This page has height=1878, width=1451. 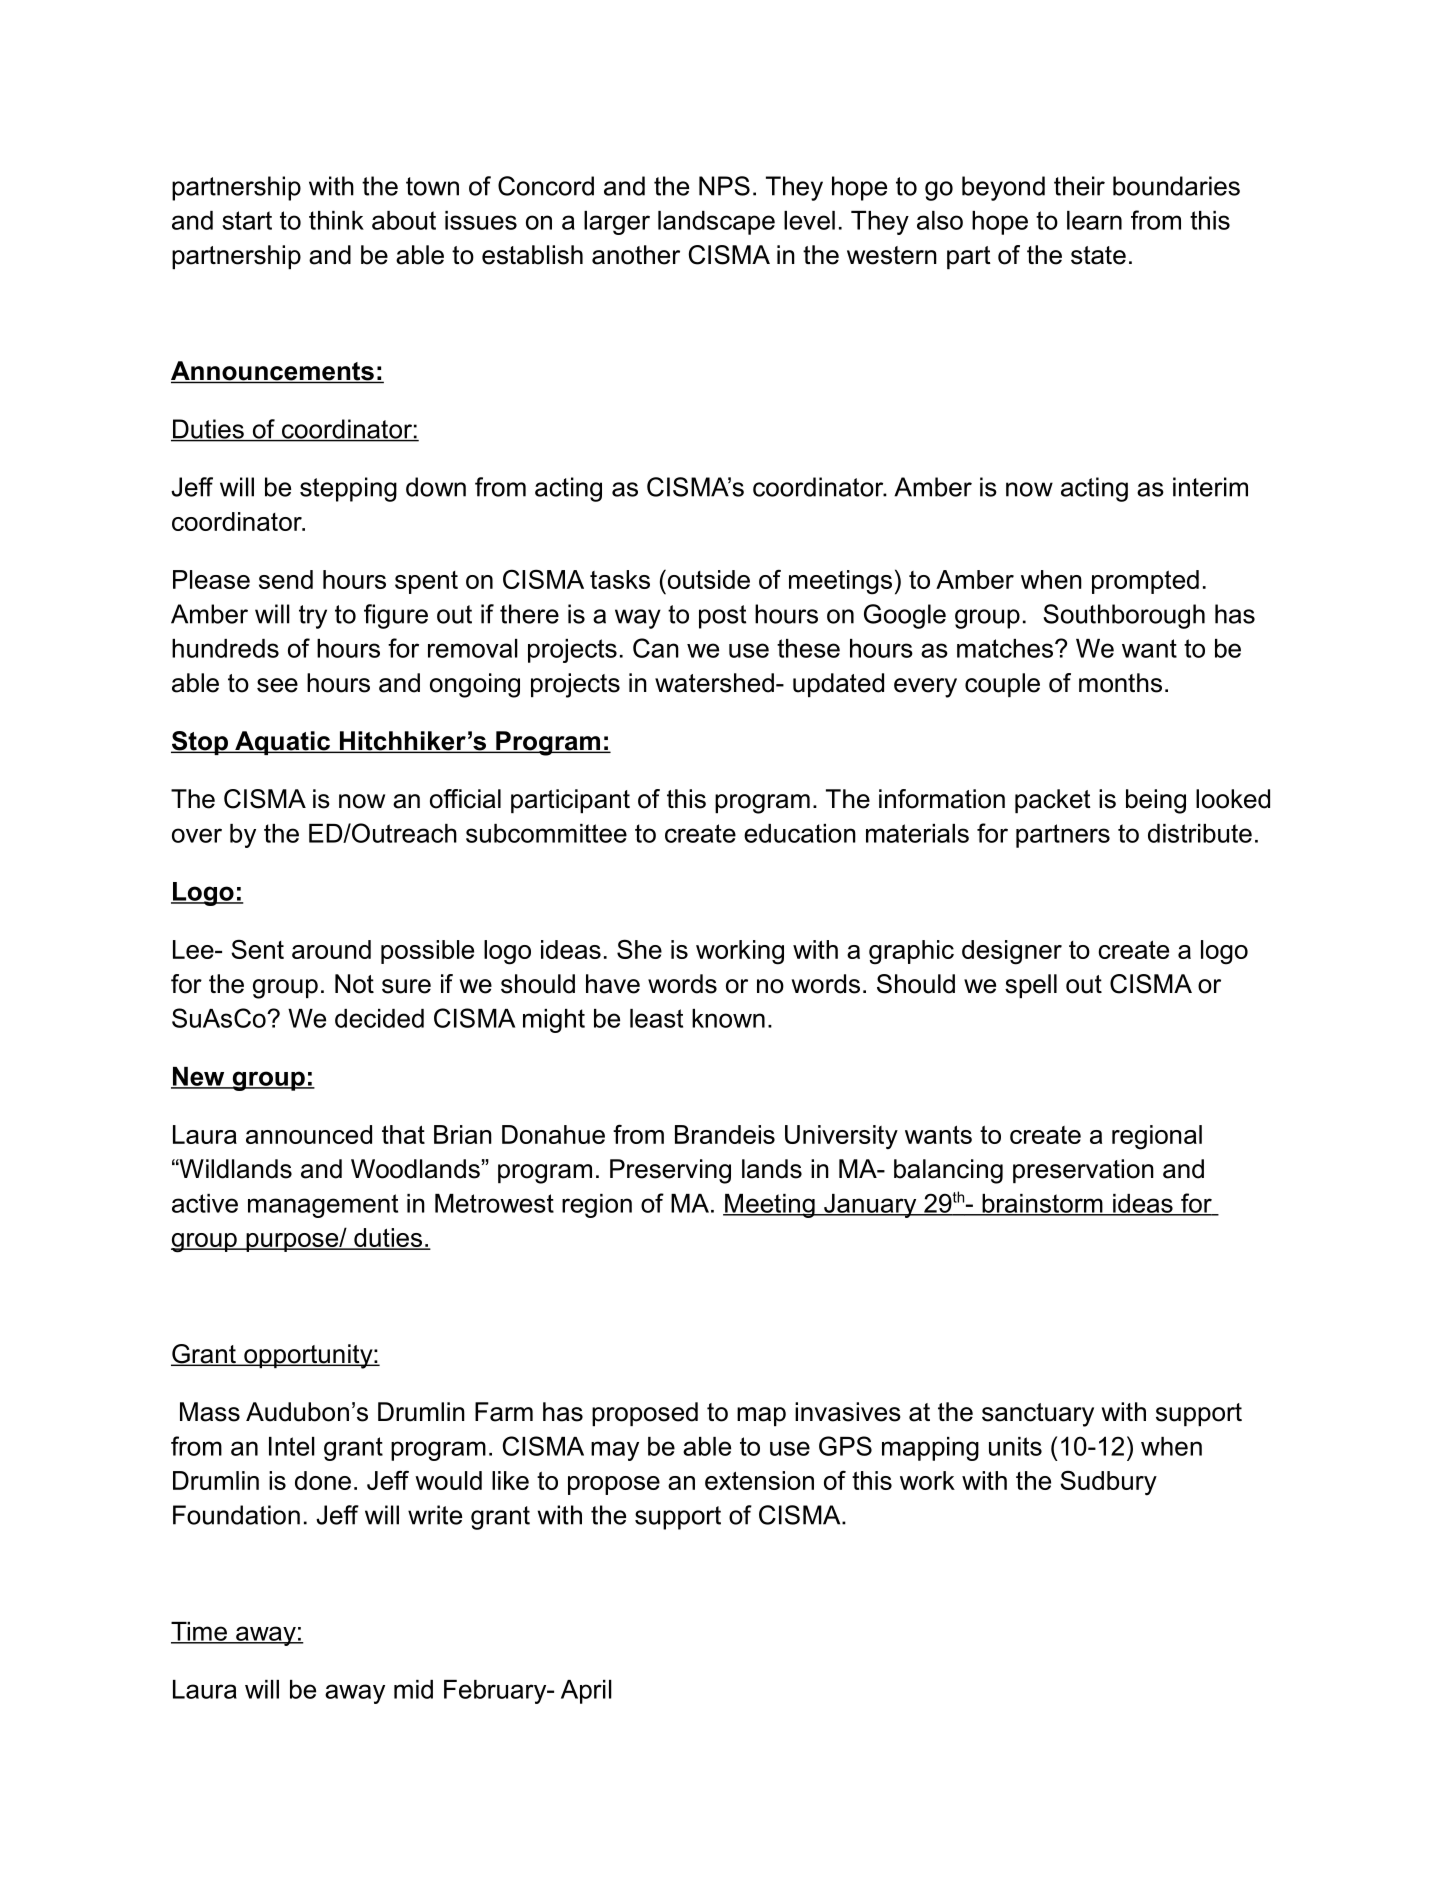 What do you see at coordinates (759, 1480) in the page?
I see `extension` at bounding box center [759, 1480].
